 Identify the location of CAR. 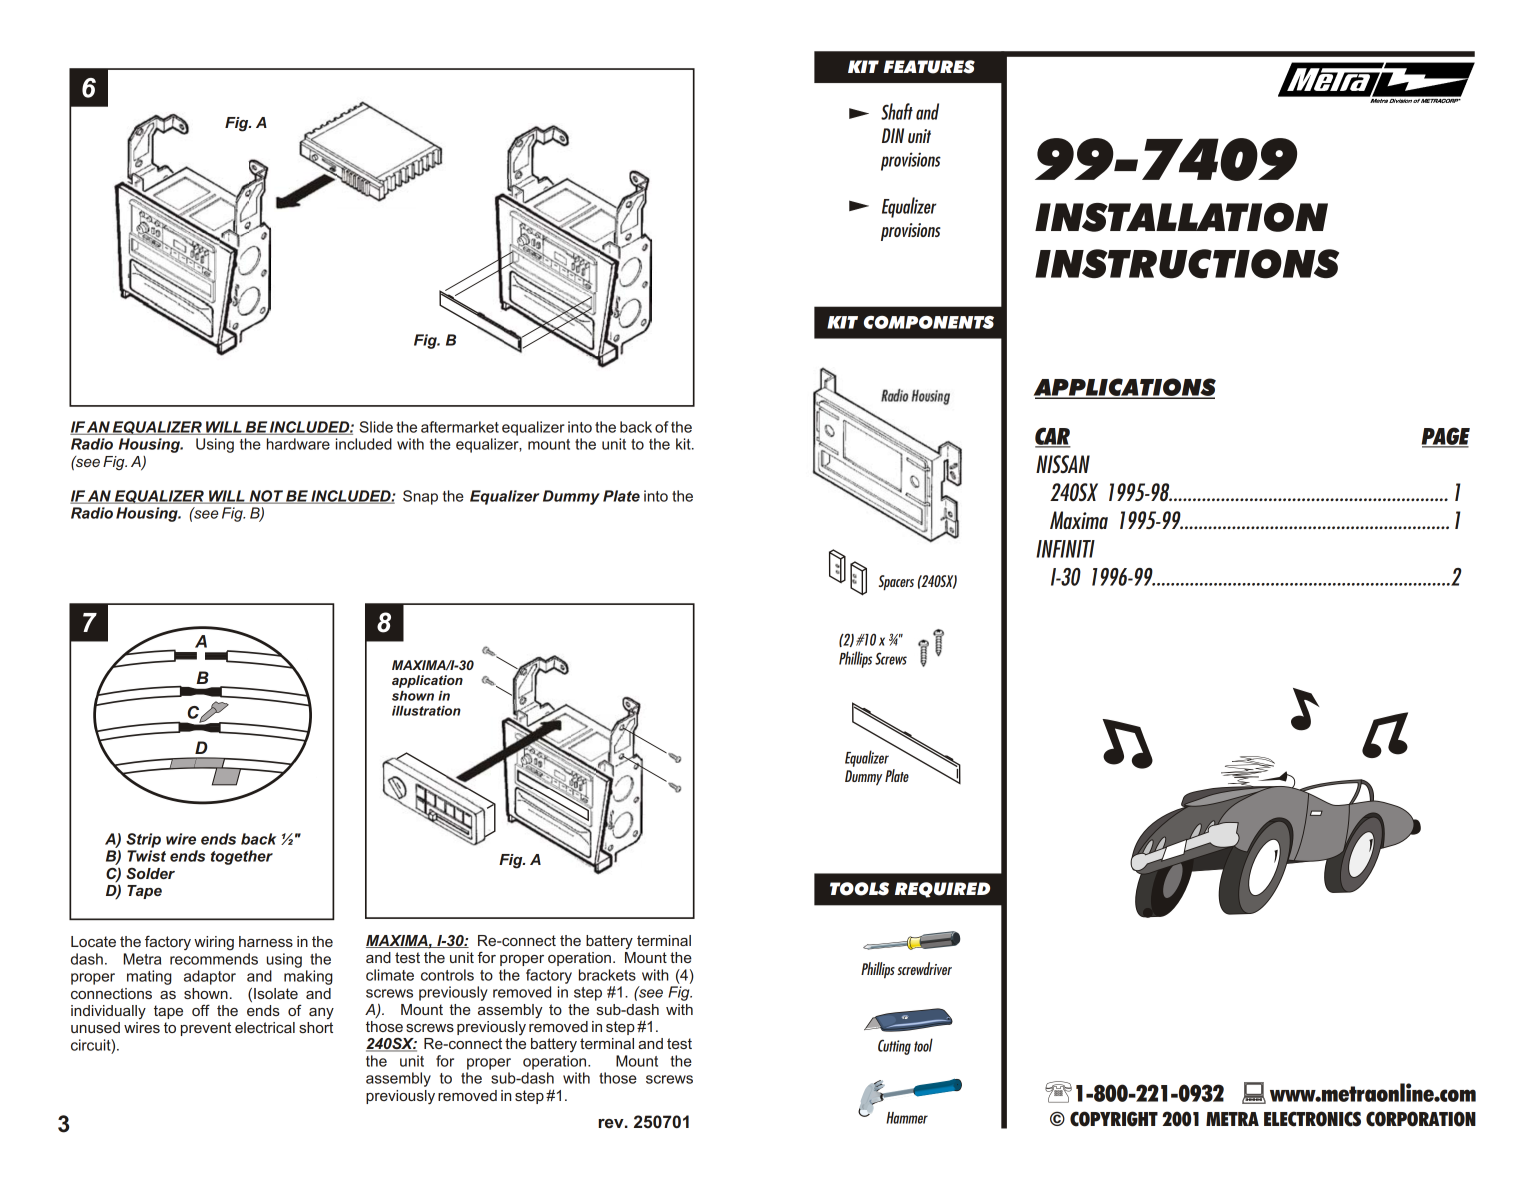
(1053, 437).
